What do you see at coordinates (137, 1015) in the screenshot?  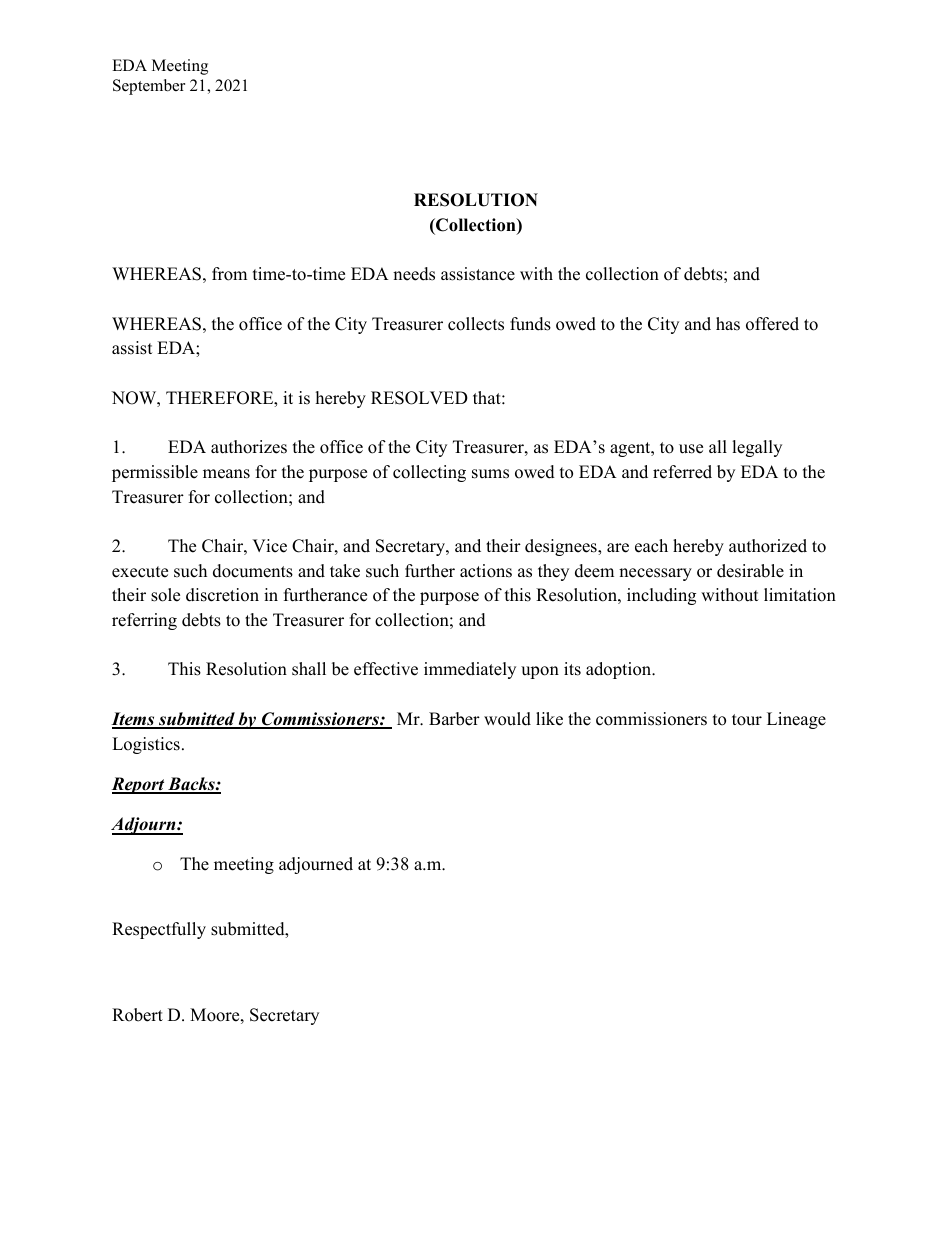 I see `Robert` at bounding box center [137, 1015].
